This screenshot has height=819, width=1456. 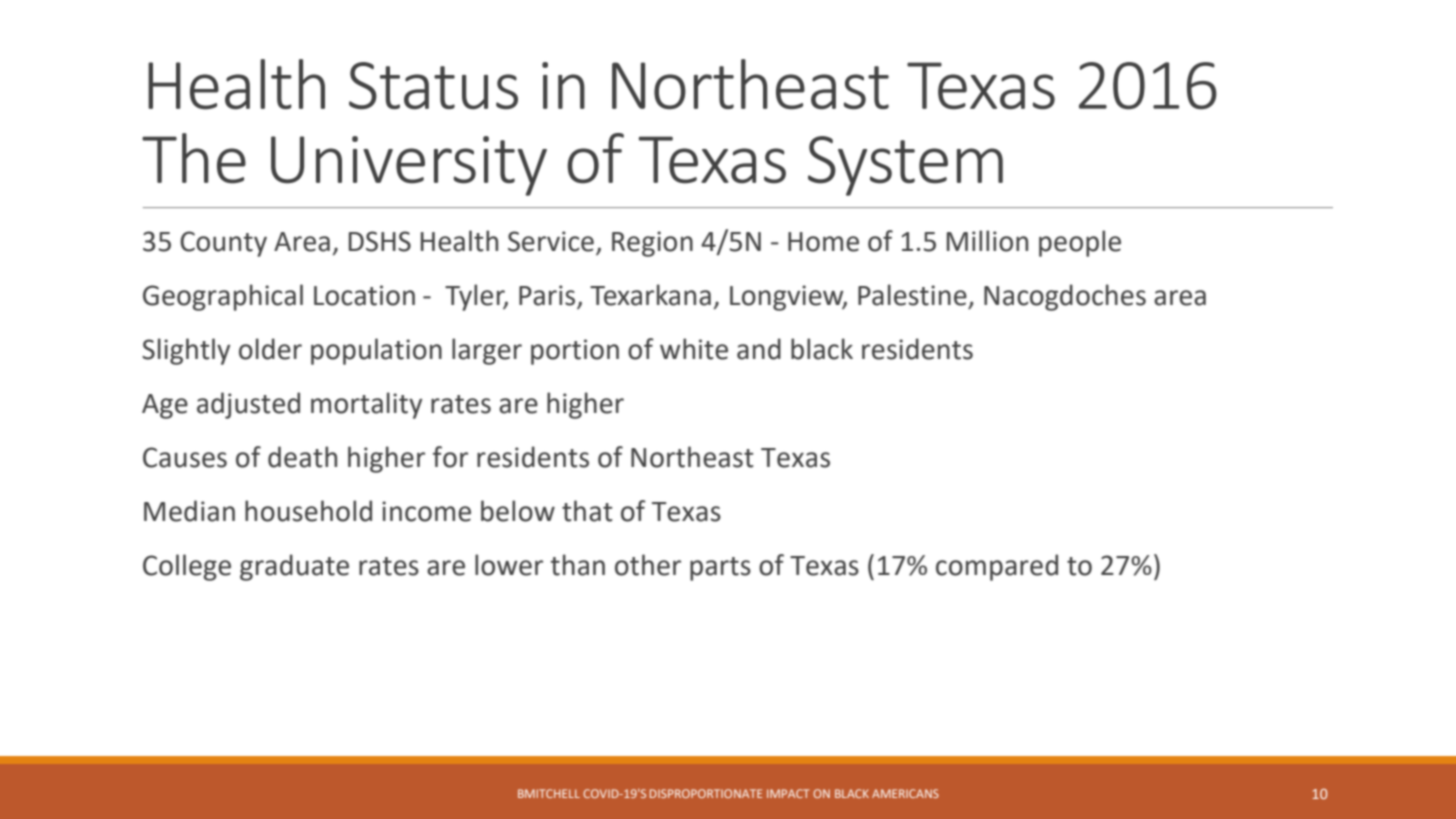 I want to click on System, so click(x=905, y=166).
